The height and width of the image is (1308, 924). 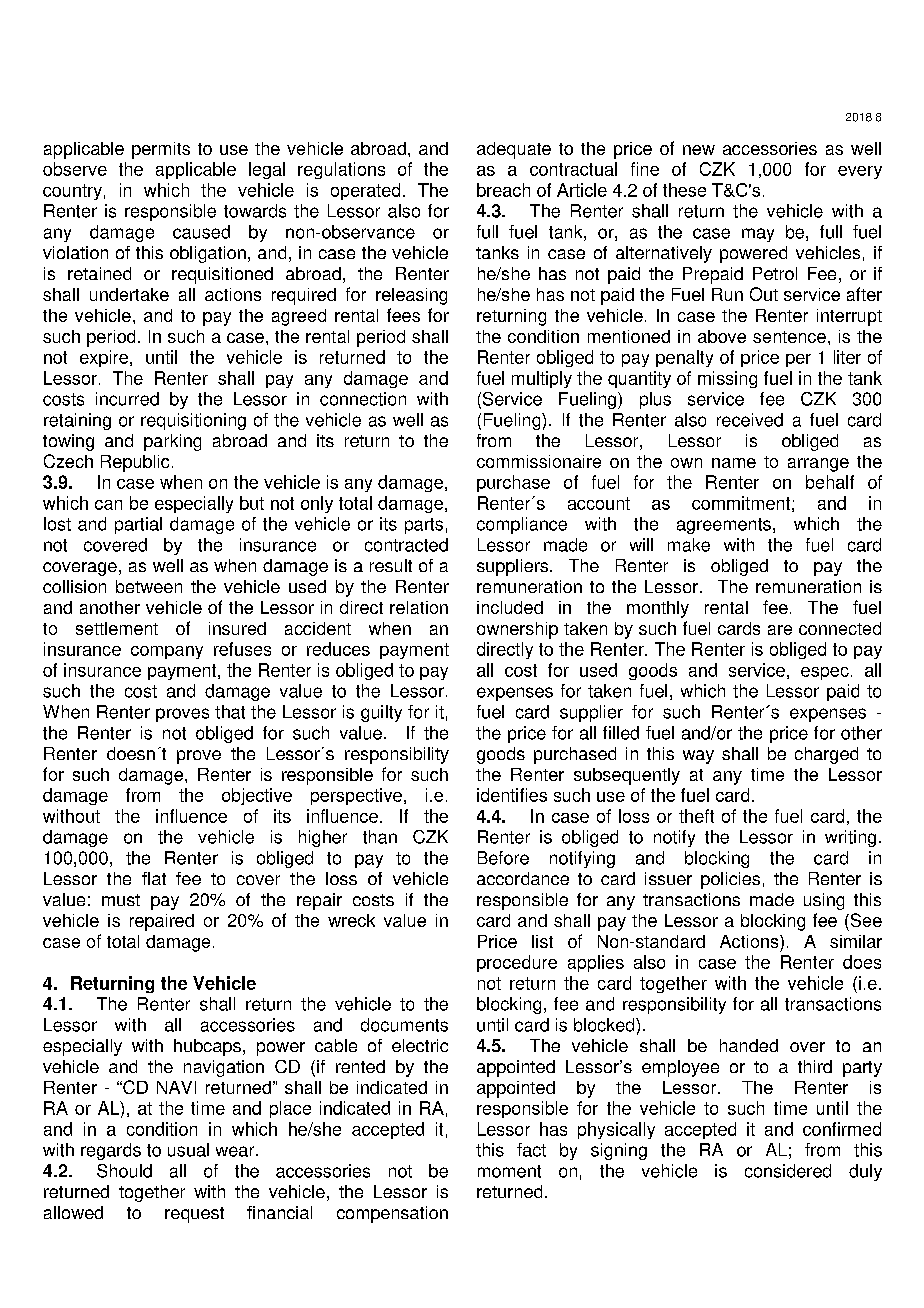 What do you see at coordinates (257, 796) in the image?
I see `objective` at bounding box center [257, 796].
